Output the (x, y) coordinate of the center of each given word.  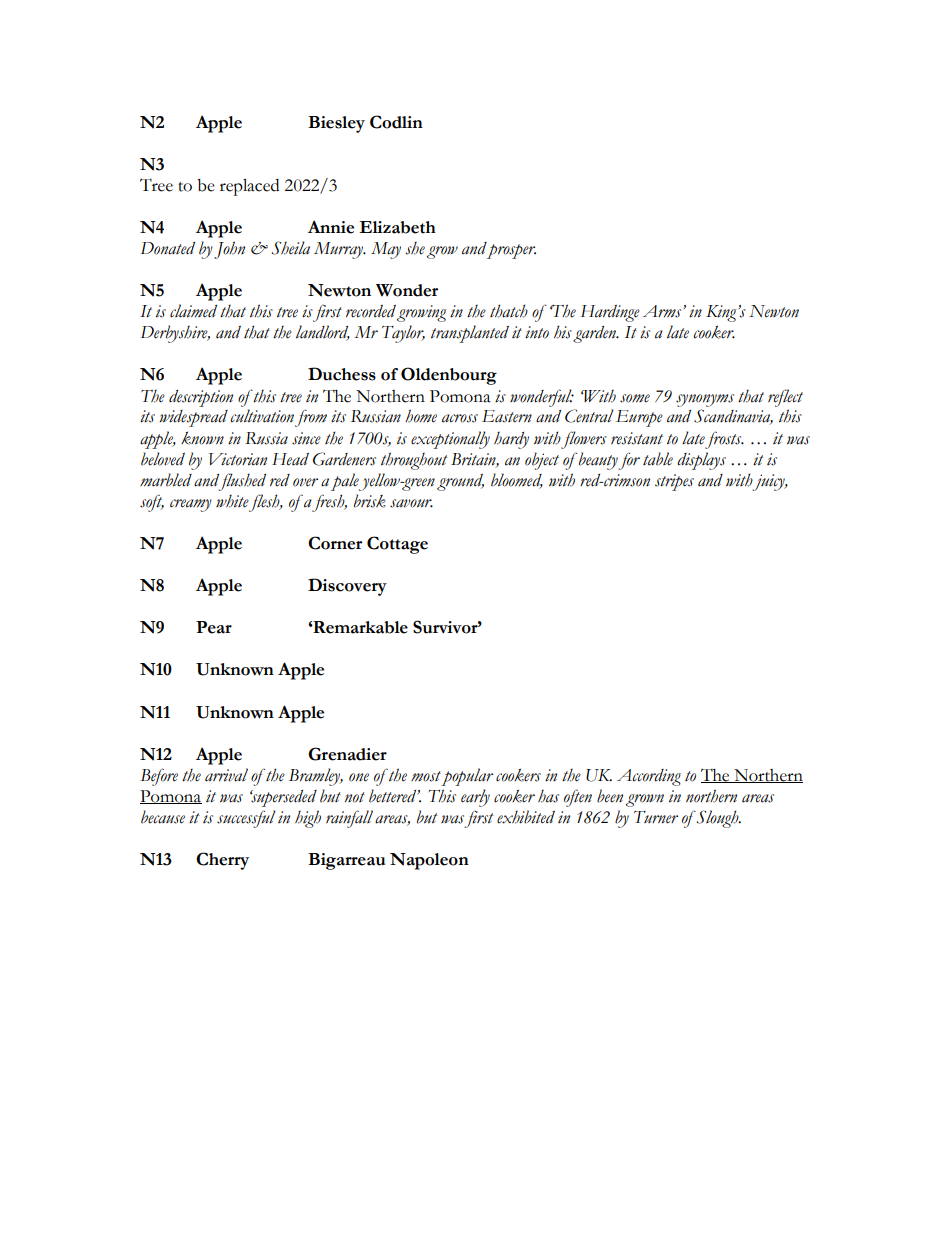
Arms (663, 311)
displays (701, 461)
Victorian (238, 459)
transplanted (470, 334)
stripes (674, 482)
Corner (335, 543)
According (649, 777)
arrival (226, 775)
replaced (249, 187)
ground (460, 482)
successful (246, 819)
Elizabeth (397, 227)
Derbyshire (175, 334)
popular (467, 777)
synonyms (705, 400)
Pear (214, 627)
